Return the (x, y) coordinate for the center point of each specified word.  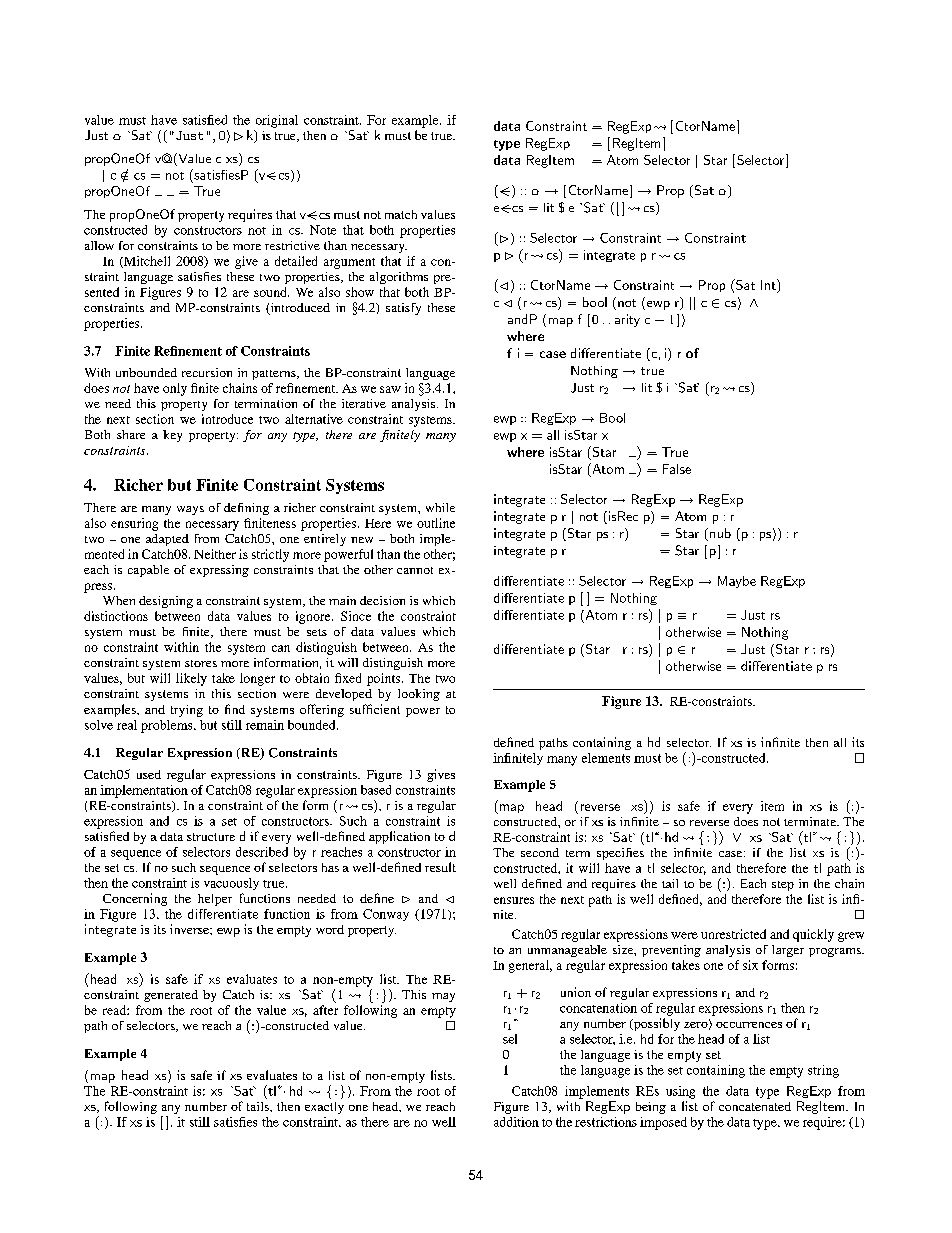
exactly (324, 1108)
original (277, 121)
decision (382, 600)
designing (166, 602)
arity (627, 320)
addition (516, 1122)
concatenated (755, 1106)
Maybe (737, 582)
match (401, 214)
